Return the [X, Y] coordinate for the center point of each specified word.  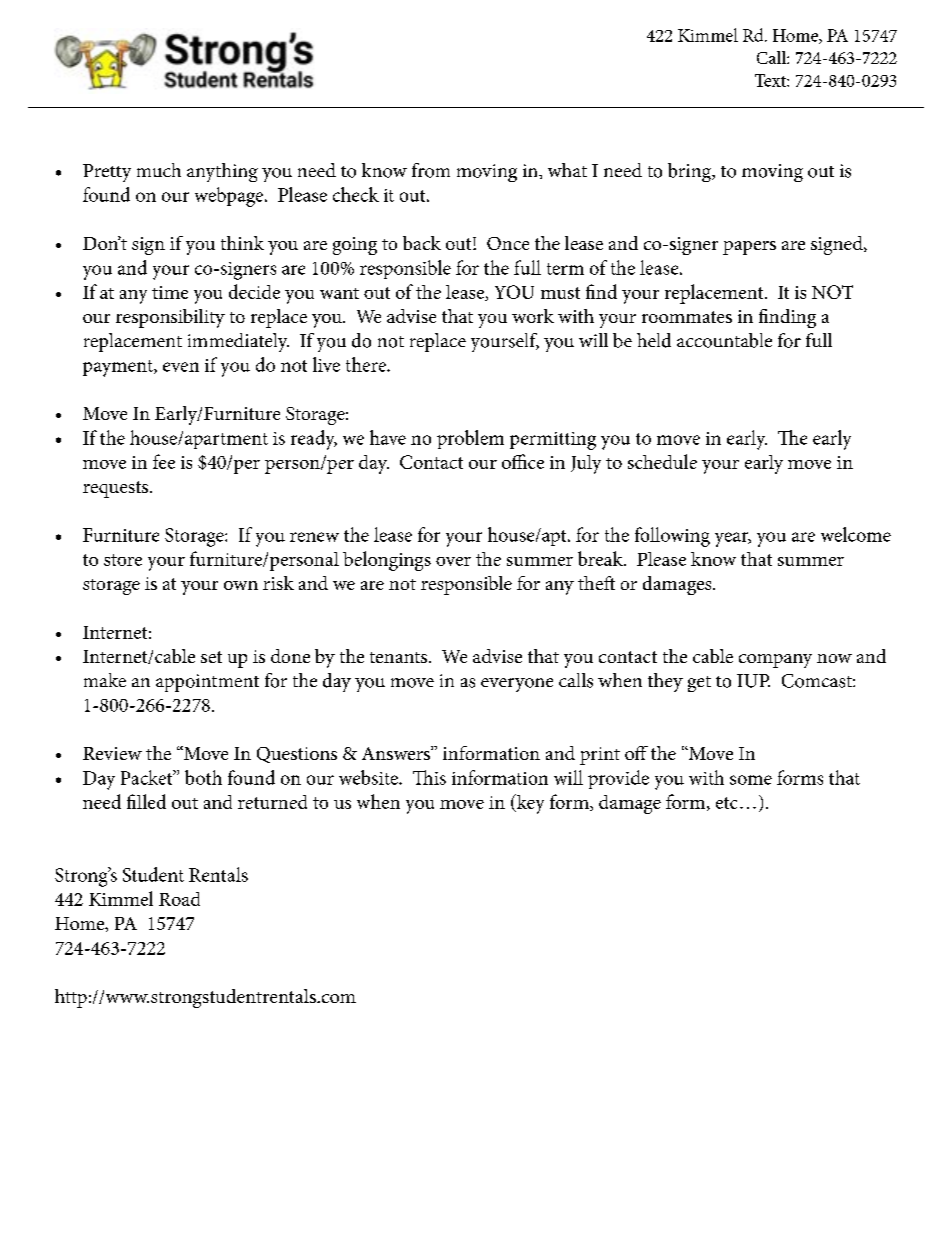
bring [691, 172]
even [181, 367]
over [453, 561]
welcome [856, 534]
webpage [230, 197]
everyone [517, 685]
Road [179, 899]
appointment [207, 683]
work [533, 316]
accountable [724, 340]
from [431, 170]
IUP [753, 681]
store [123, 560]
